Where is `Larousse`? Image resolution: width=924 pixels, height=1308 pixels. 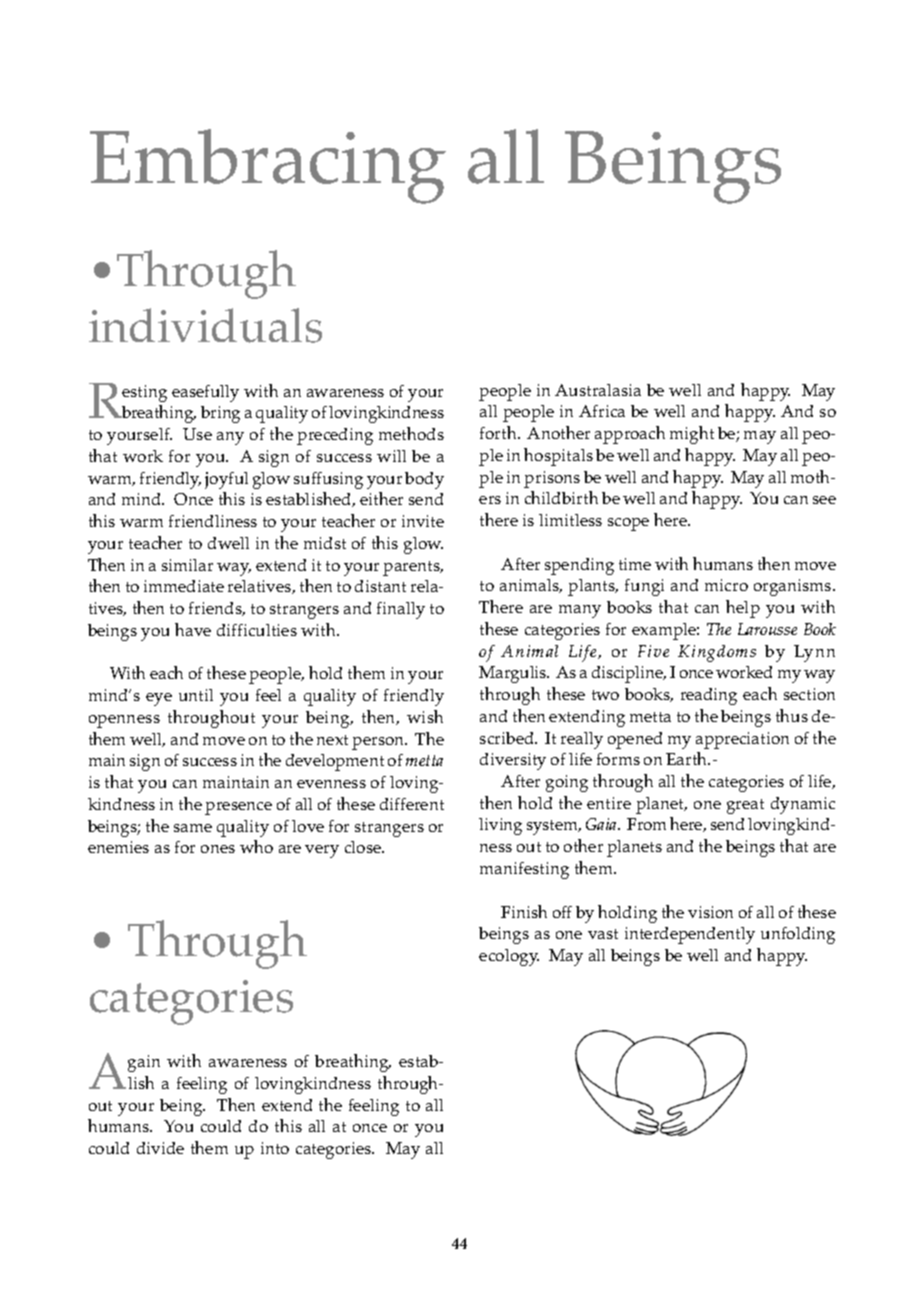 Larousse is located at coordinates (767, 629).
